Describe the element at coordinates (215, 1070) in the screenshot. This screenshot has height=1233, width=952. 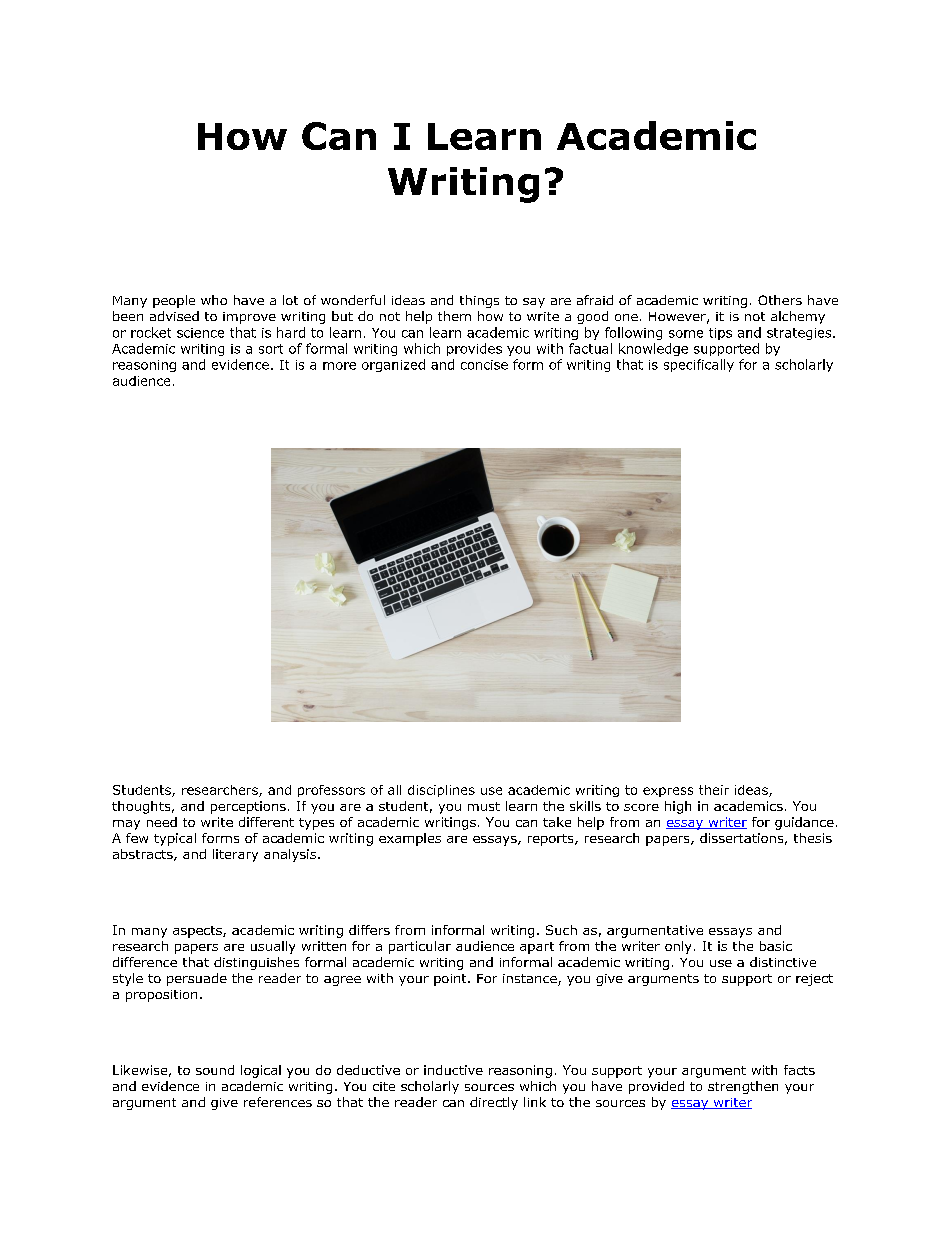
I see `sound` at that location.
